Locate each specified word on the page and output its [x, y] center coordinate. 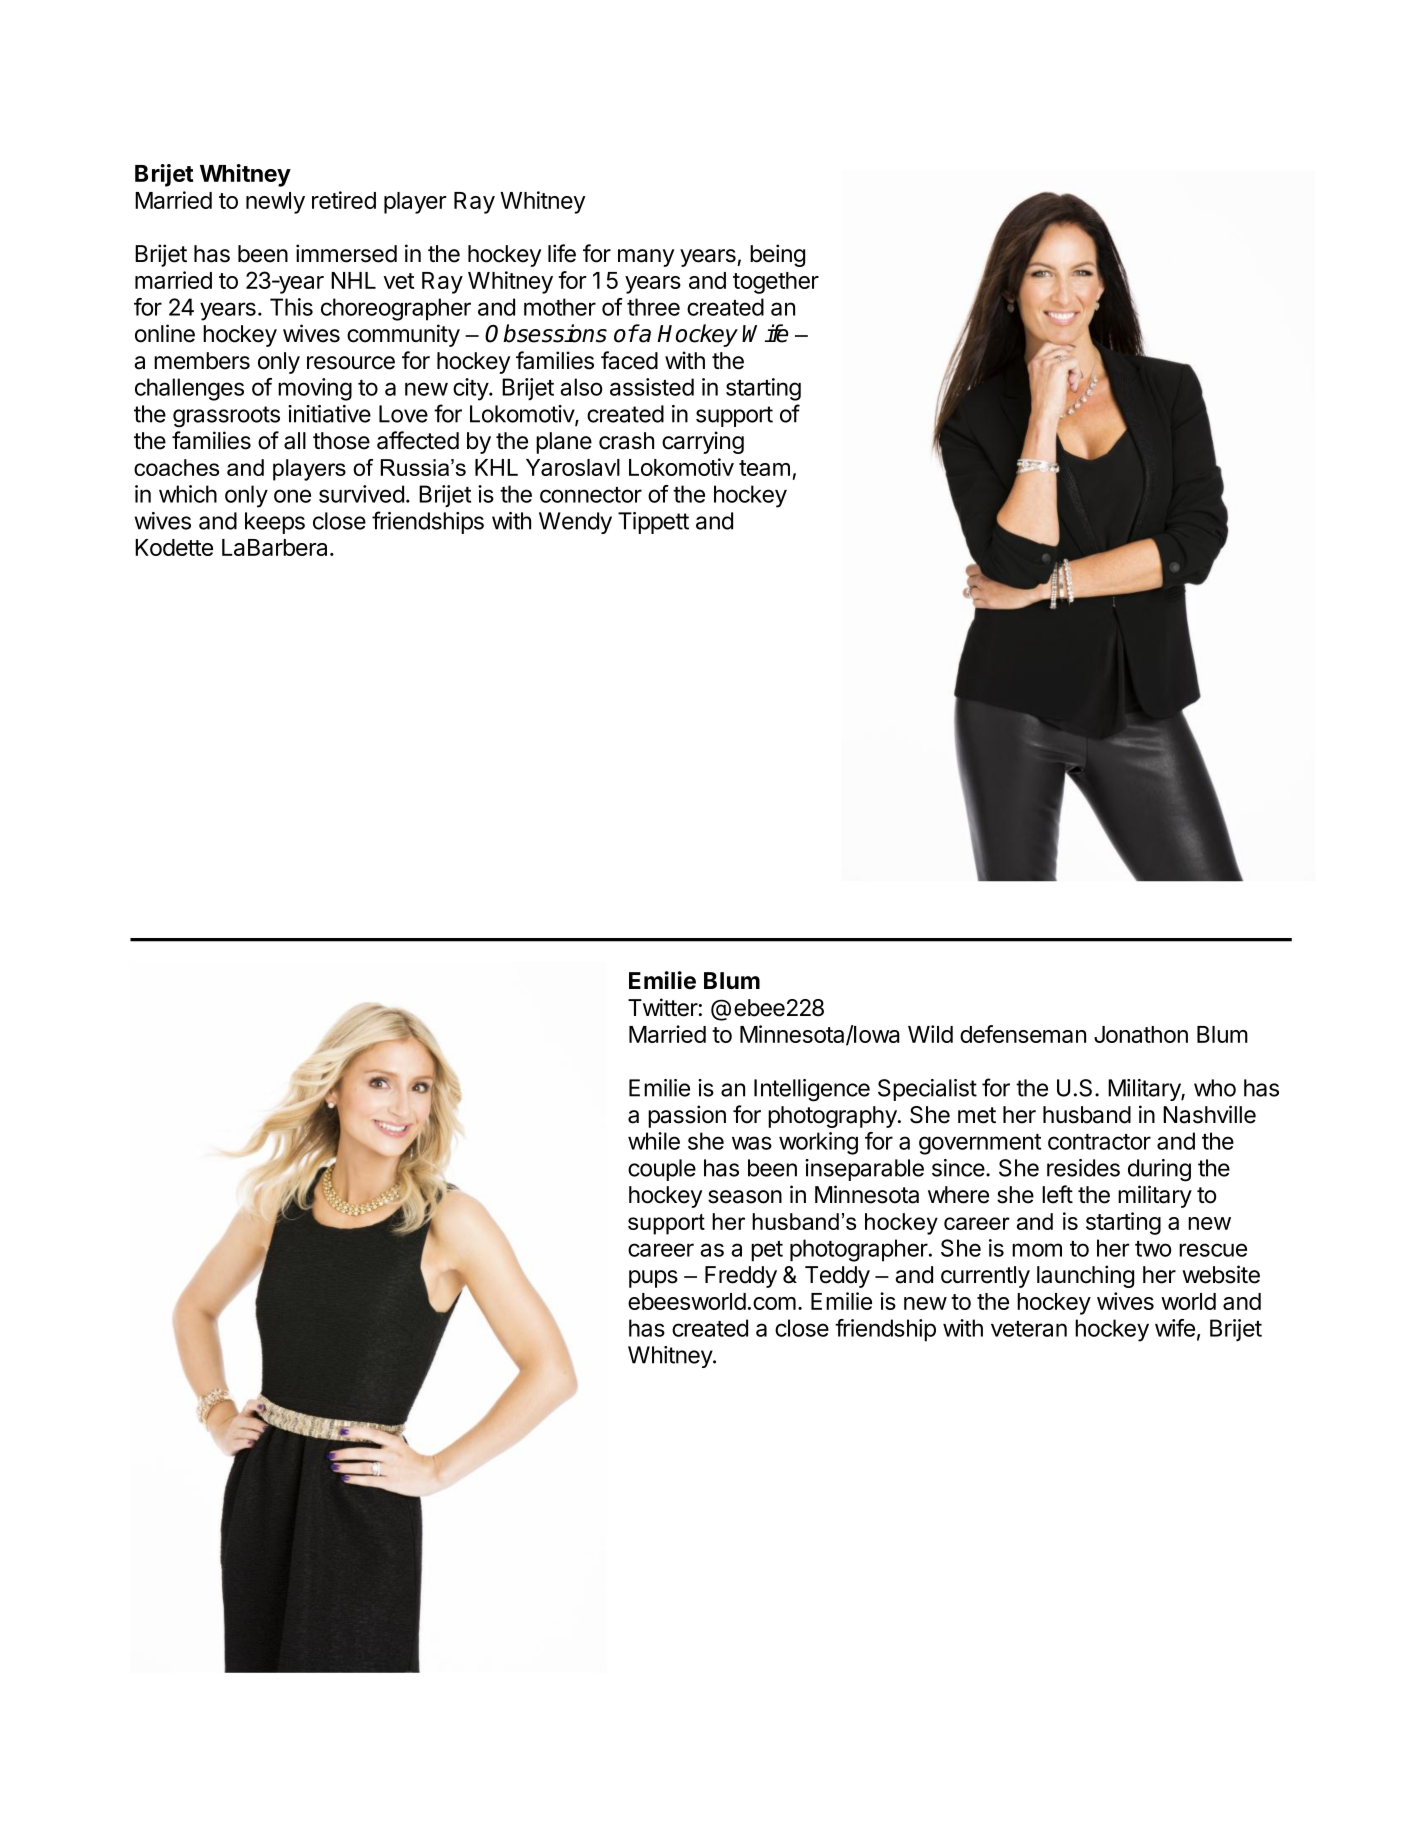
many [646, 258]
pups [653, 1279]
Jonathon [1141, 1034]
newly [275, 203]
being [777, 255]
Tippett [653, 523]
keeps [275, 523]
